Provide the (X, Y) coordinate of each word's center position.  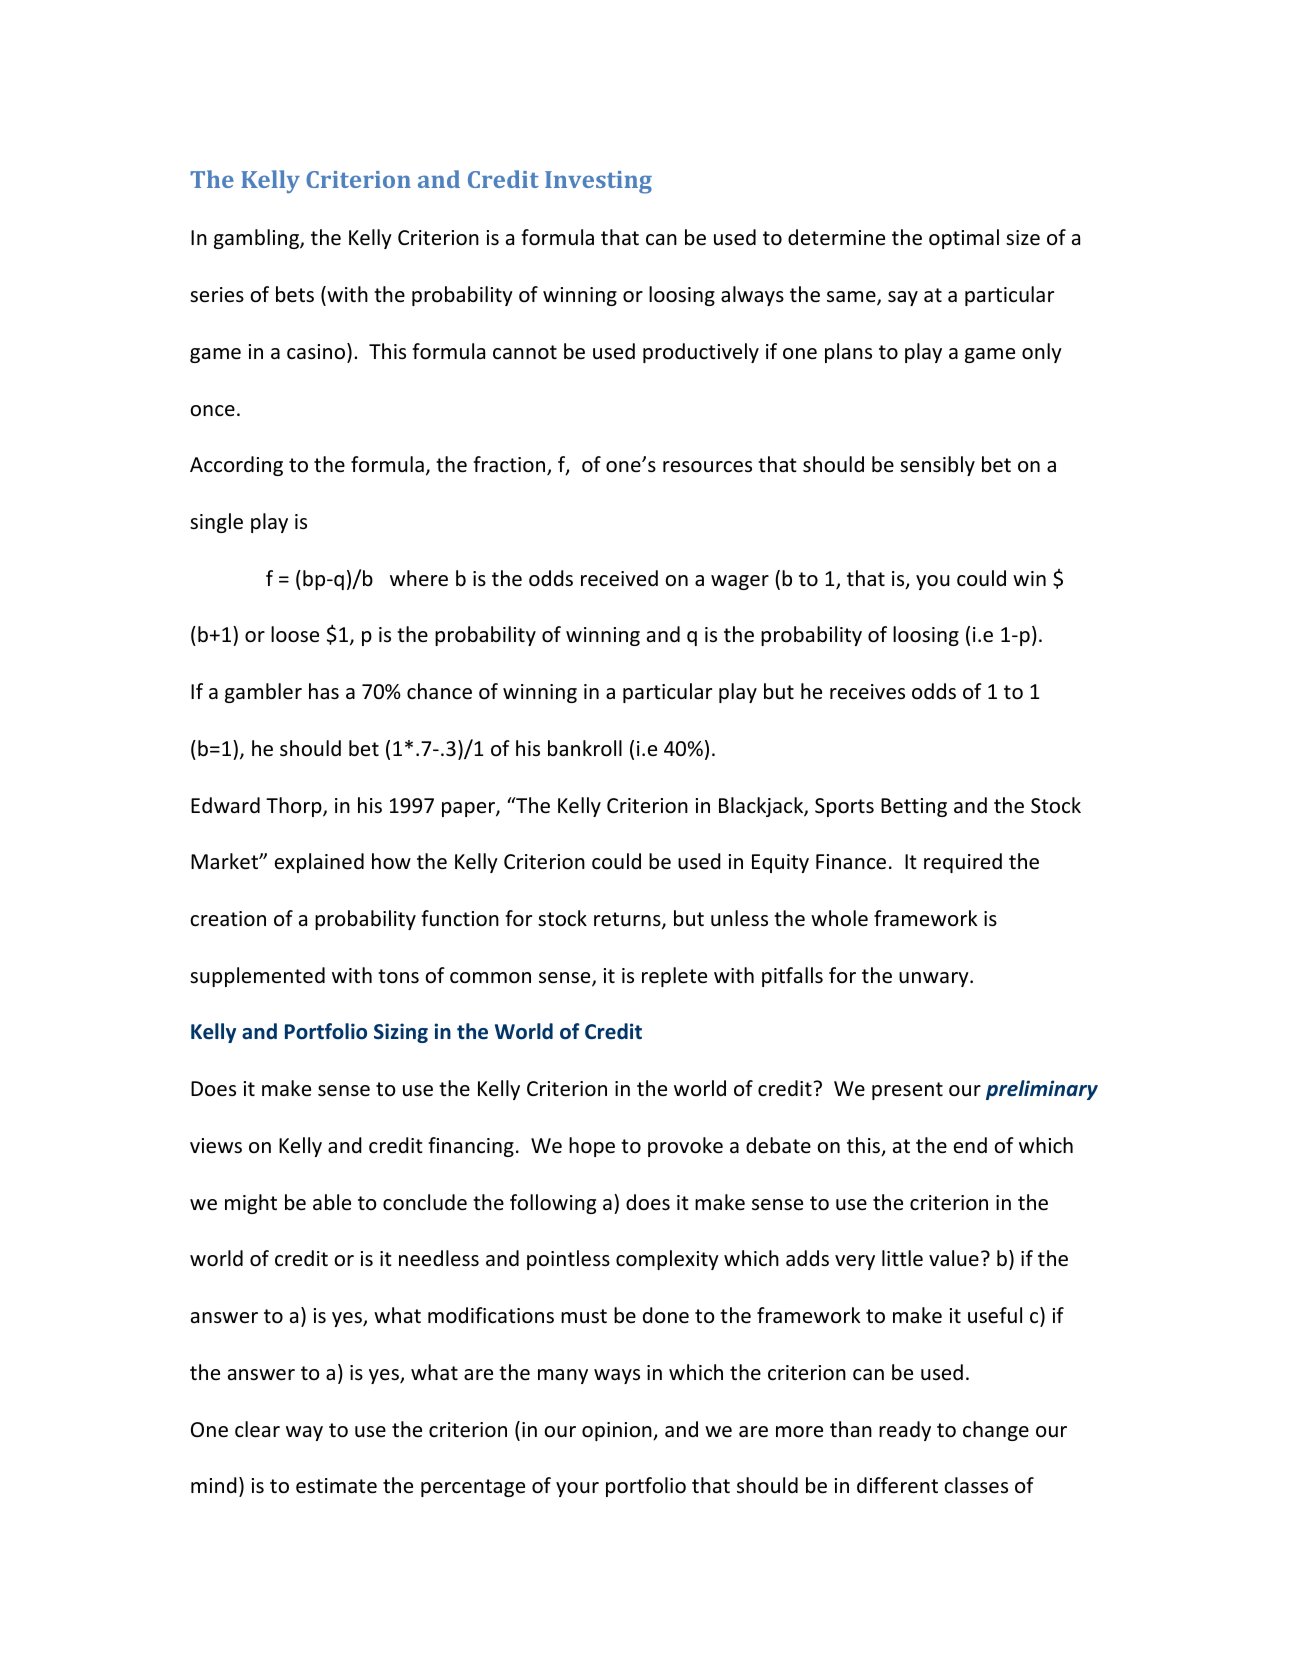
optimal (964, 239)
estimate (336, 1486)
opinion (618, 1431)
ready (905, 1431)
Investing (598, 182)
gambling (257, 239)
